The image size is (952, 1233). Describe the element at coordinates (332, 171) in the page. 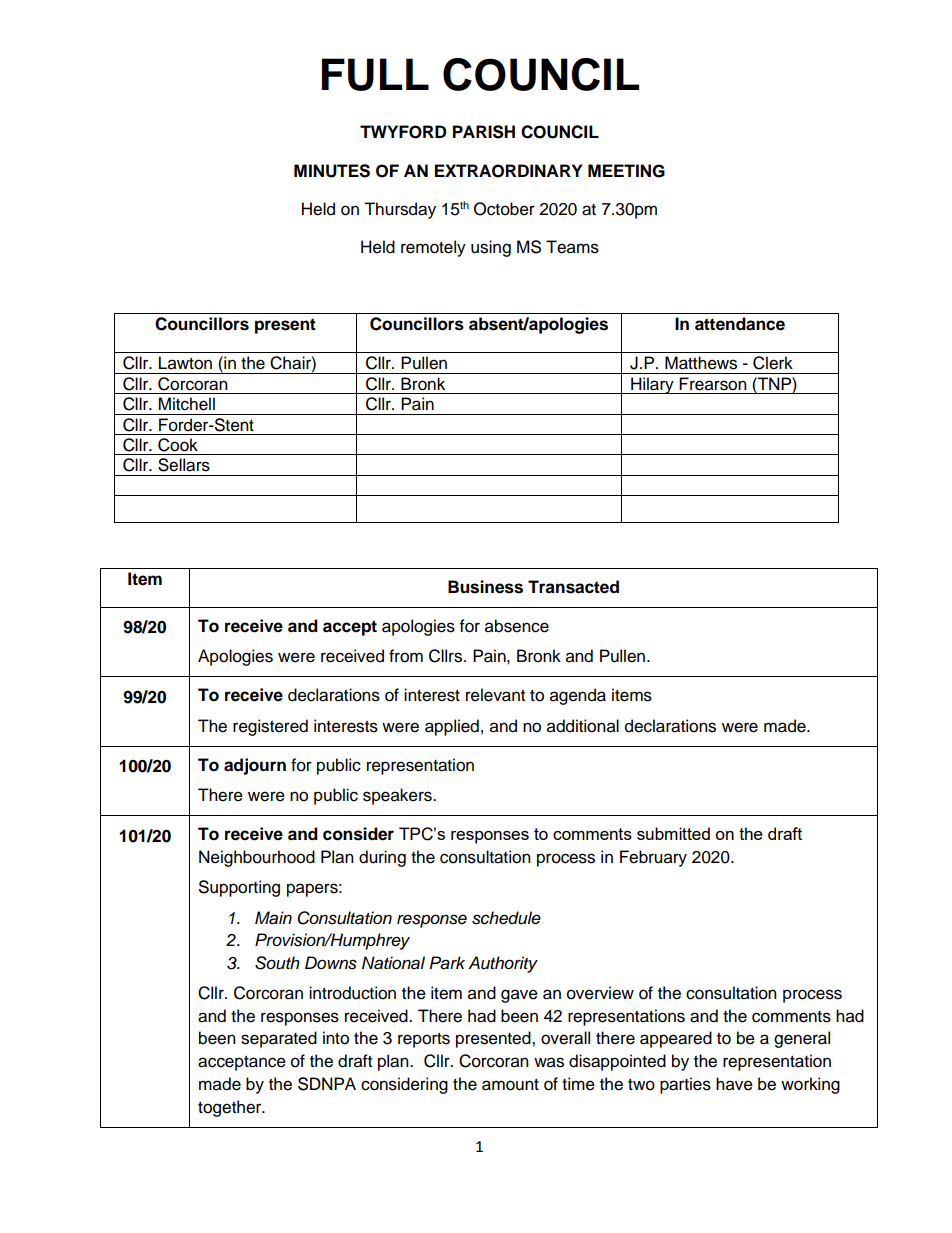

I see `MINUTES` at that location.
